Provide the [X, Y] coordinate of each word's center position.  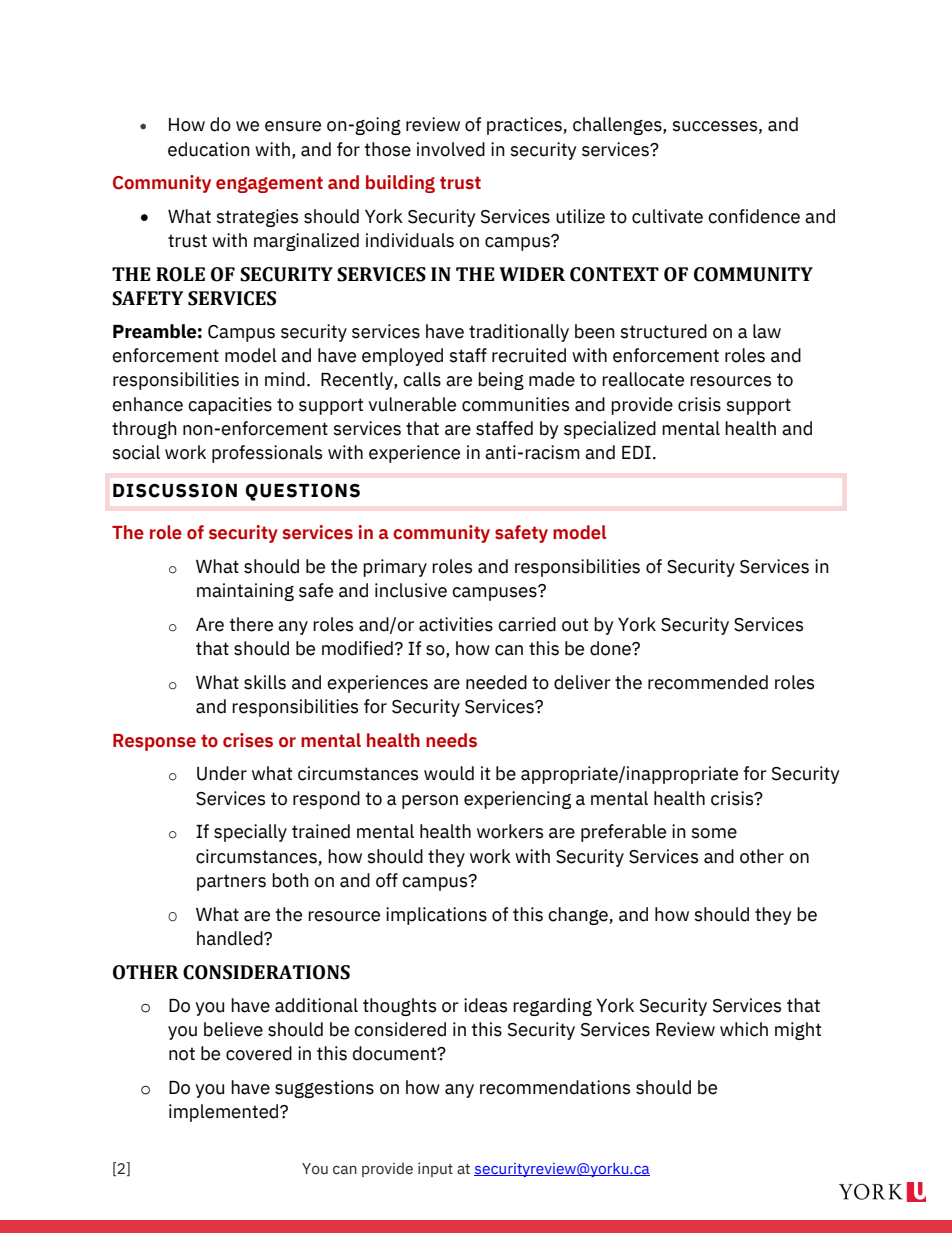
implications [436, 916]
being [501, 381]
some [714, 833]
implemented [225, 1113]
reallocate [643, 379]
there [251, 624]
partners [231, 882]
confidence [754, 216]
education [209, 149]
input [435, 1169]
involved [451, 149]
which [744, 1029]
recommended [708, 682]
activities [456, 624]
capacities [230, 406]
